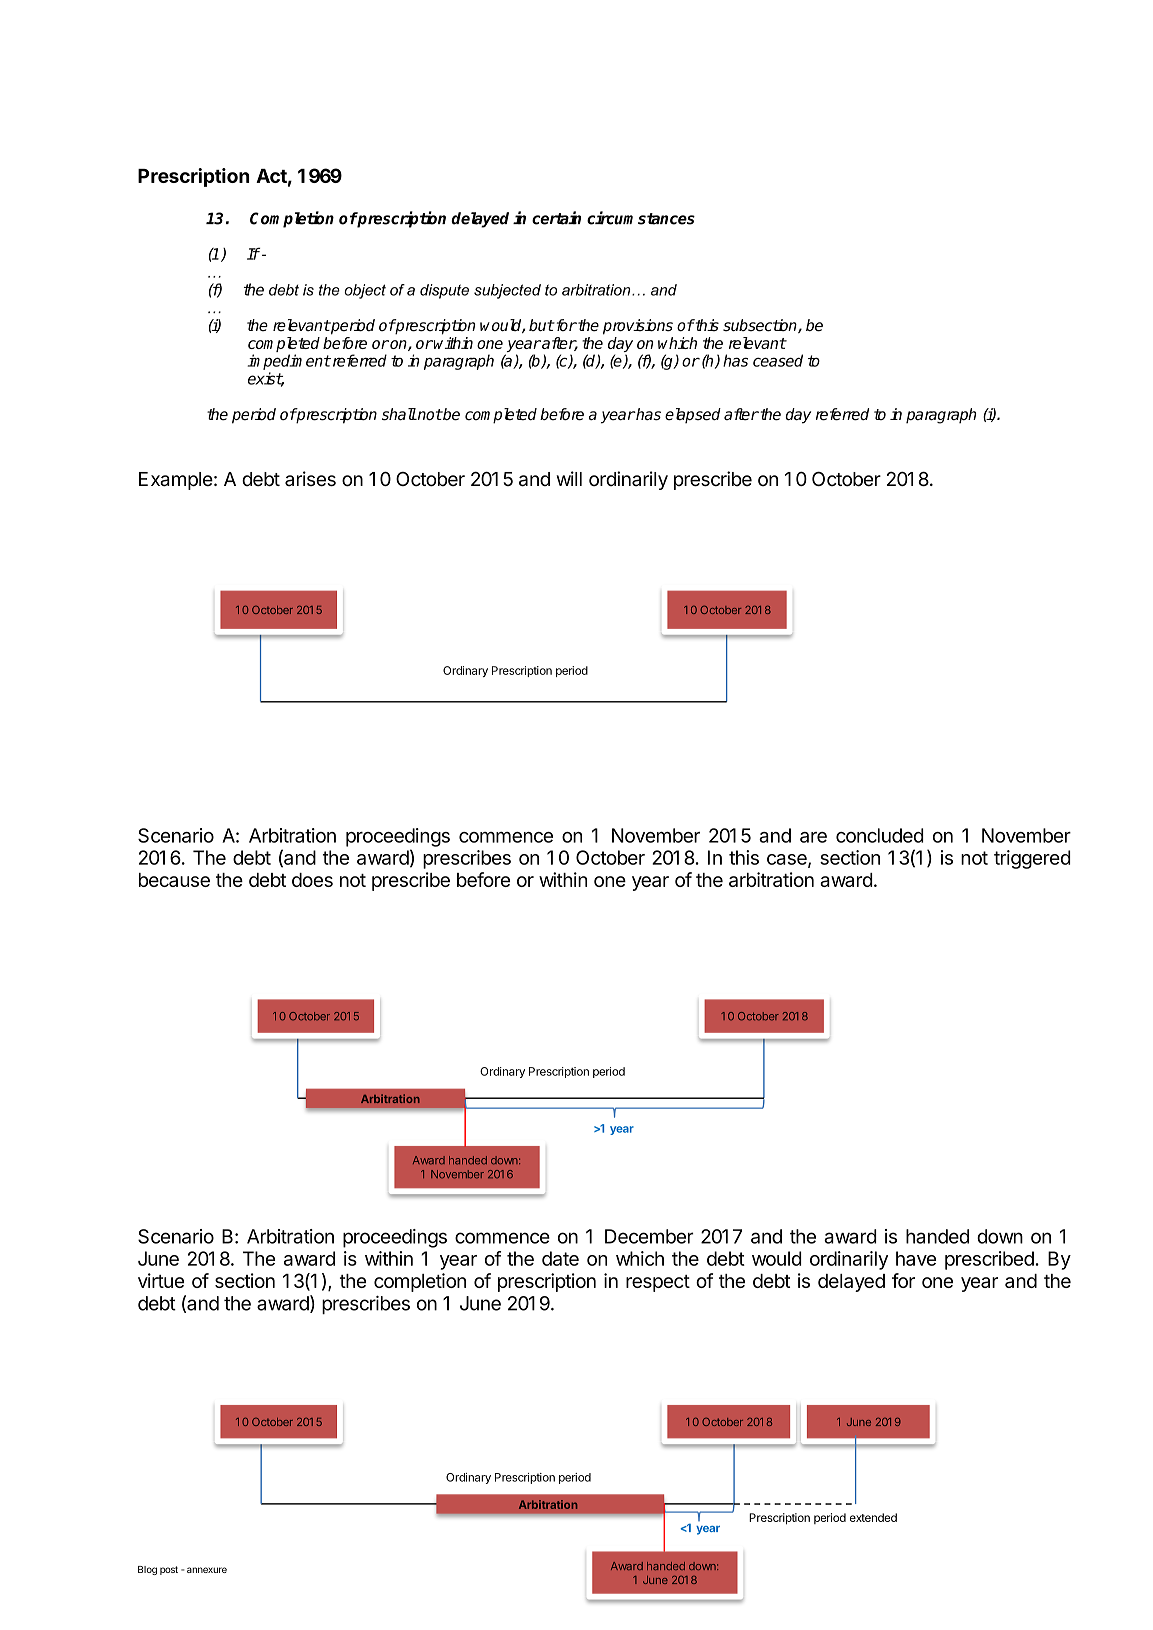 The width and height of the image is (1153, 1630). I want to click on certain, so click(556, 218).
